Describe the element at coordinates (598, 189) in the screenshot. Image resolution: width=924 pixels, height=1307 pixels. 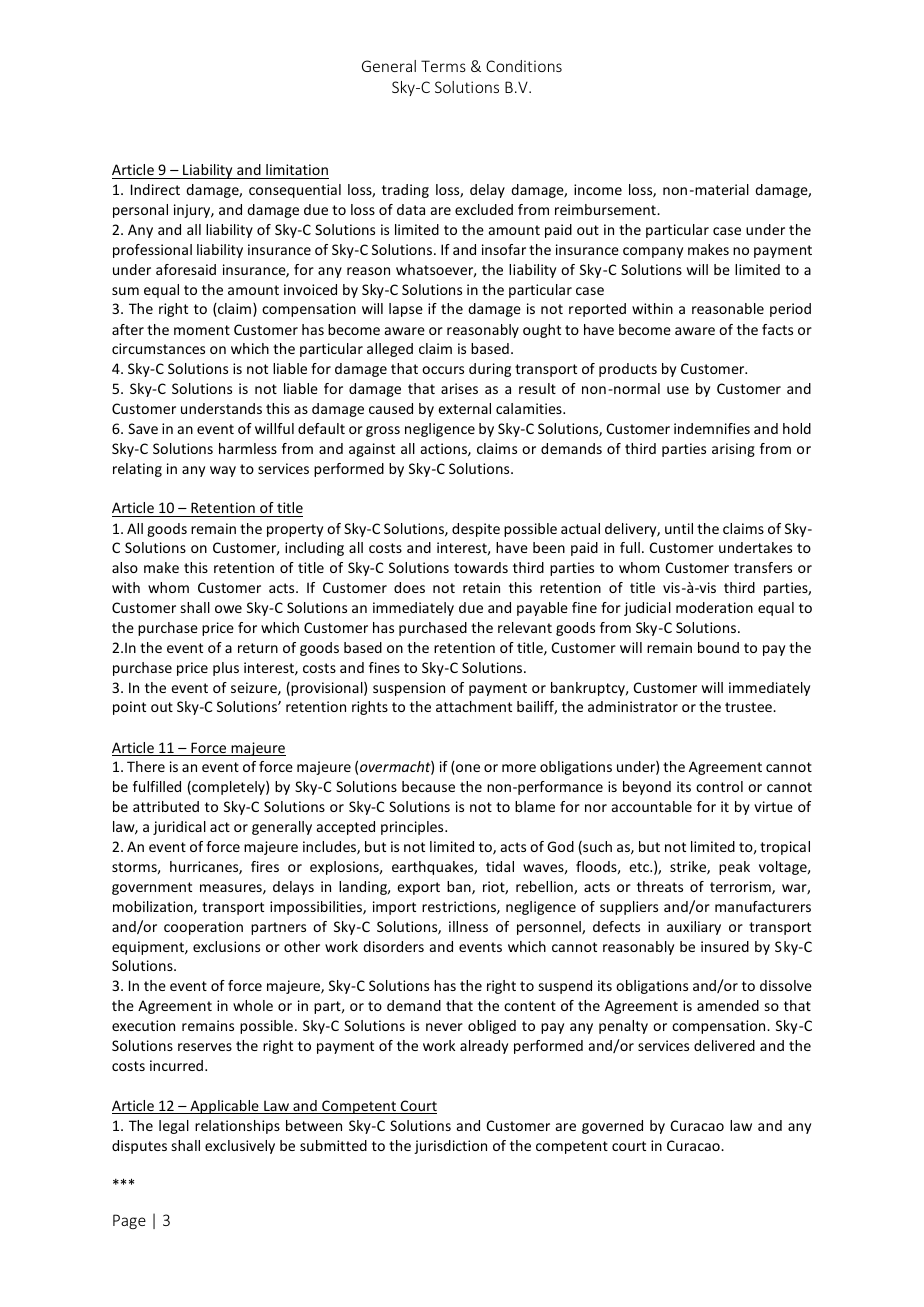
I see `income` at that location.
